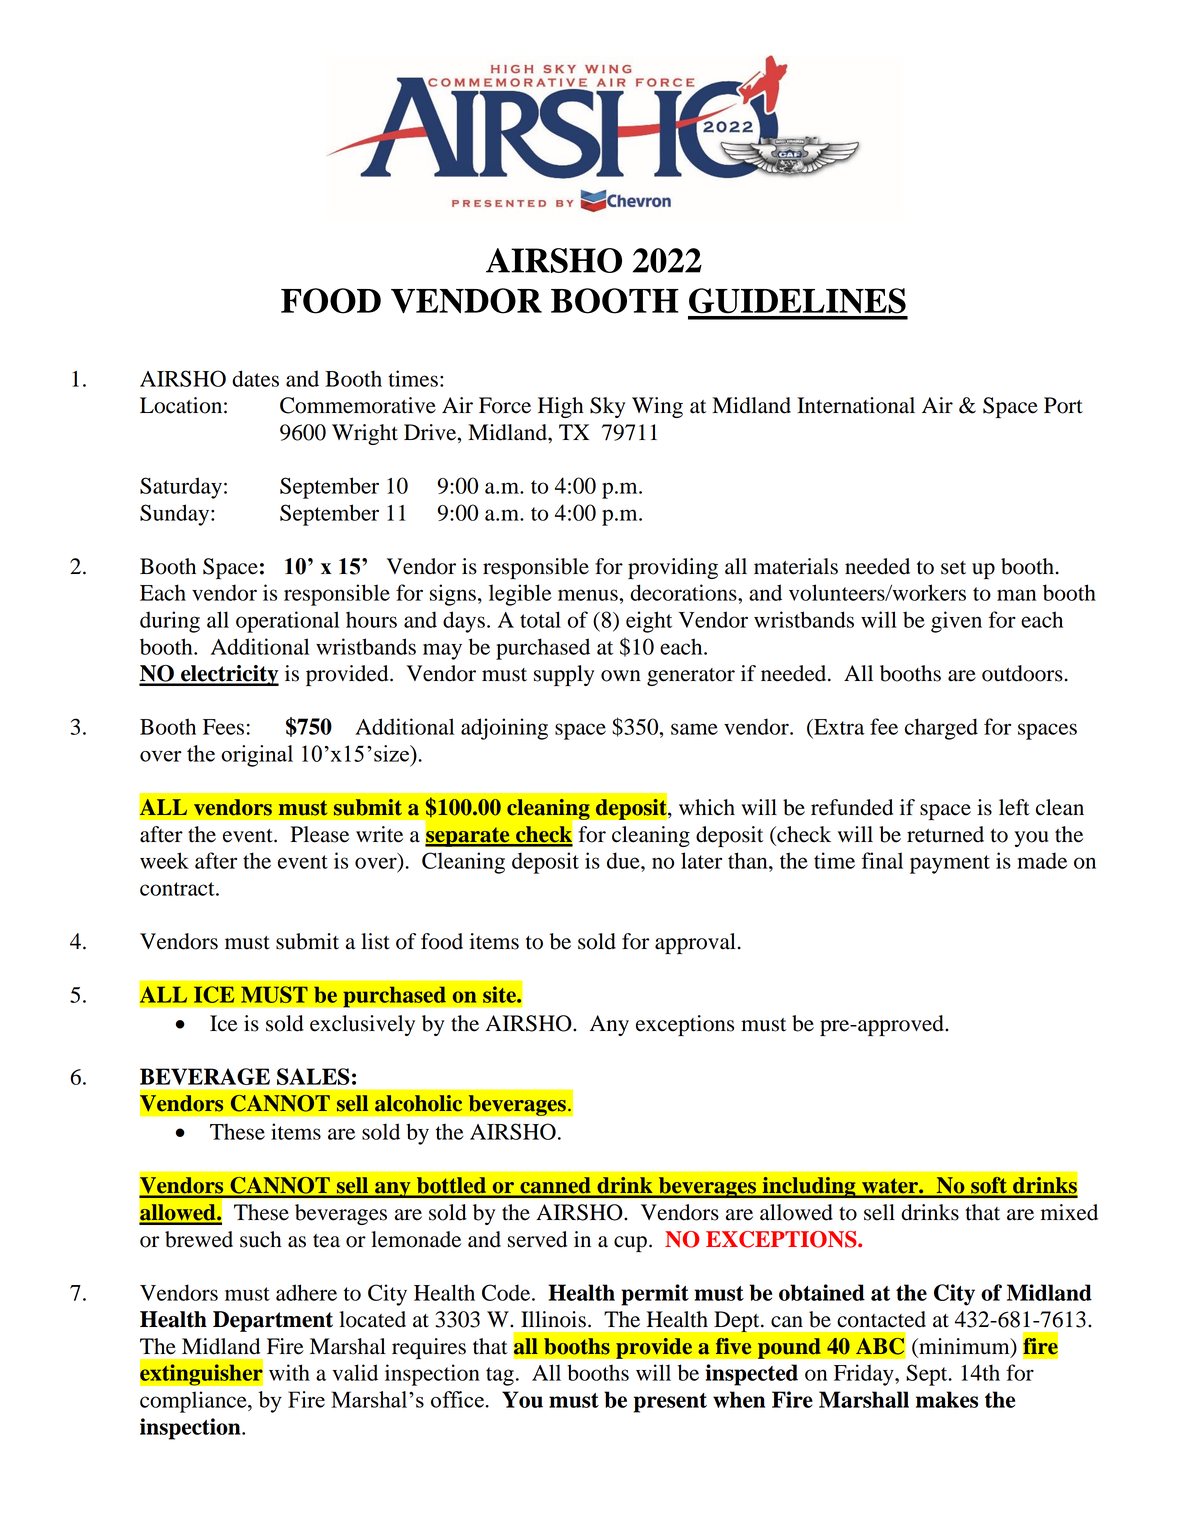  What do you see at coordinates (621, 676) in the page?
I see `own` at bounding box center [621, 676].
